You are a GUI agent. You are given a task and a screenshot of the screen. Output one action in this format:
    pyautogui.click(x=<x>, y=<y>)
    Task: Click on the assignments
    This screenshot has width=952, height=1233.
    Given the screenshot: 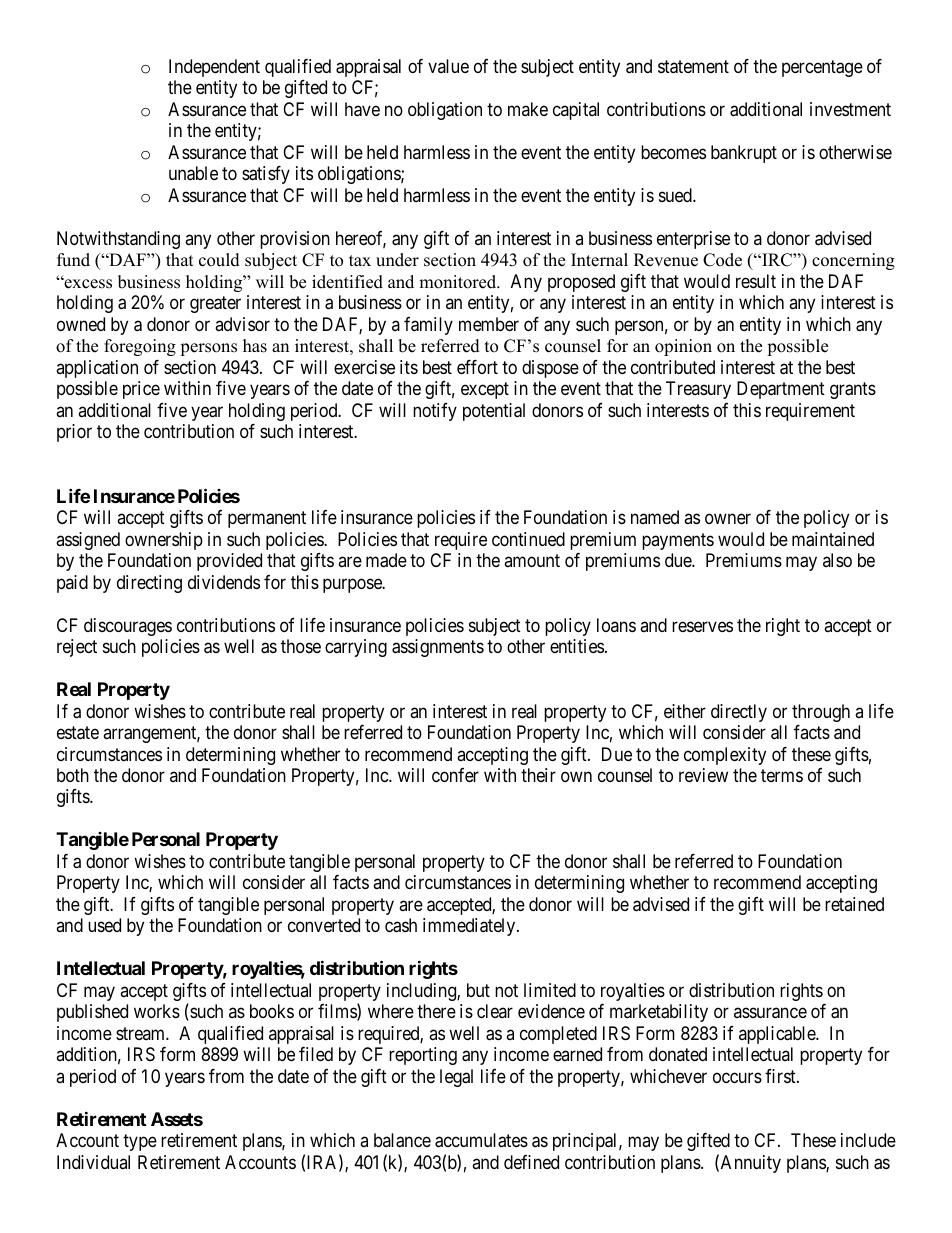 What is the action you would take?
    pyautogui.click(x=438, y=648)
